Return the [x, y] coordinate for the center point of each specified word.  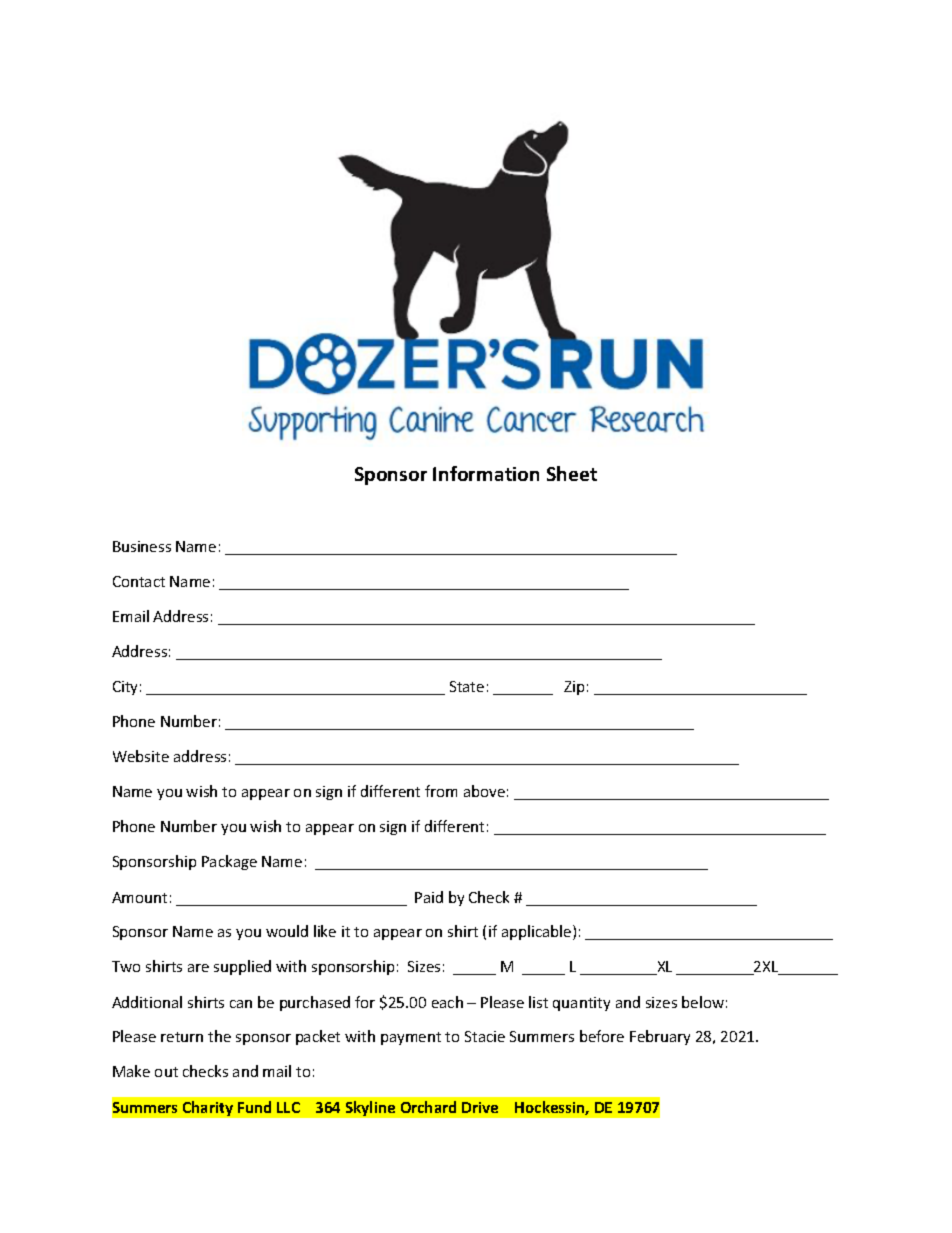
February [660, 1037]
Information [486, 473]
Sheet [572, 473]
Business [142, 546]
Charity [208, 1108]
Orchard [428, 1107]
